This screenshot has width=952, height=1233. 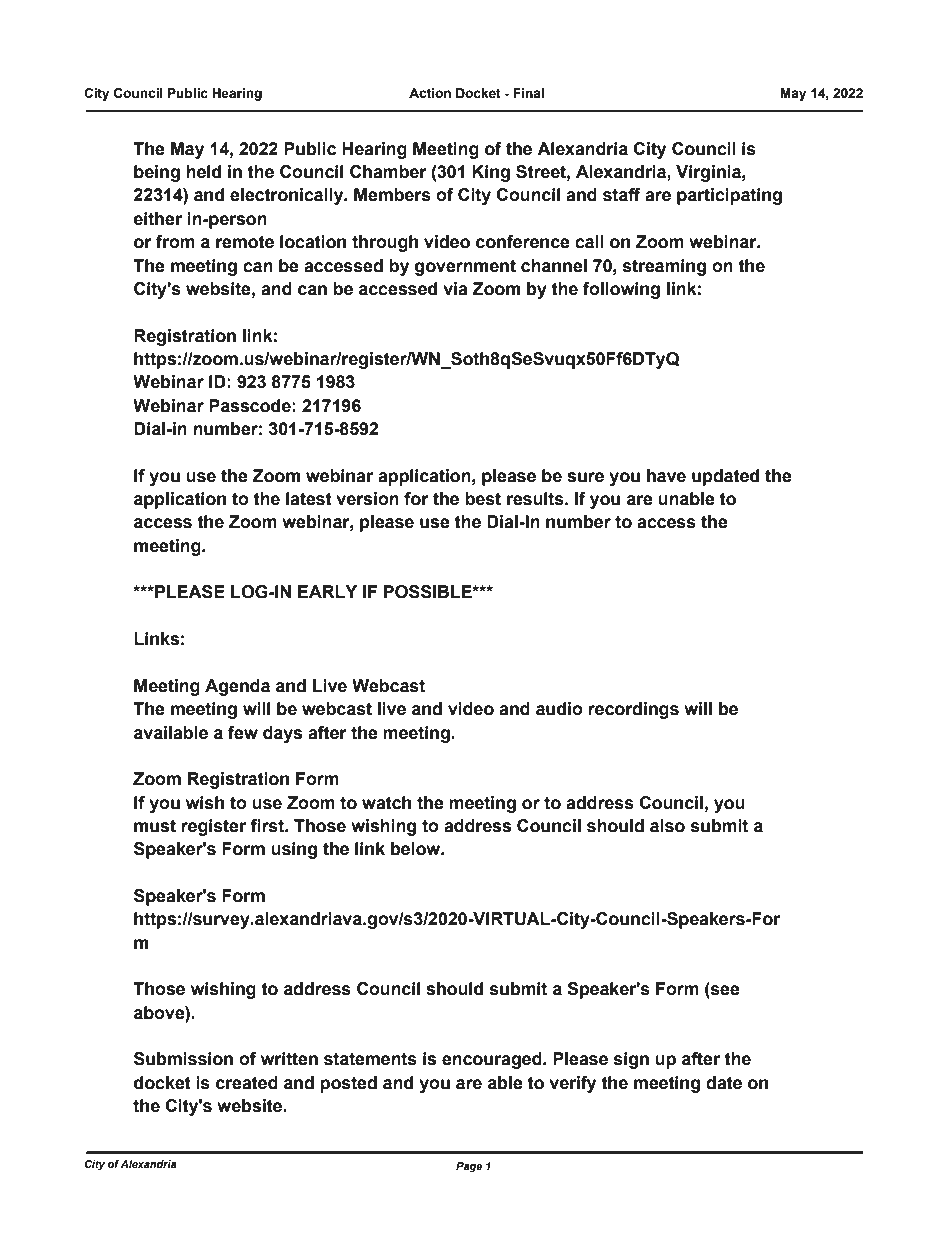 I want to click on Action, so click(x=430, y=93).
